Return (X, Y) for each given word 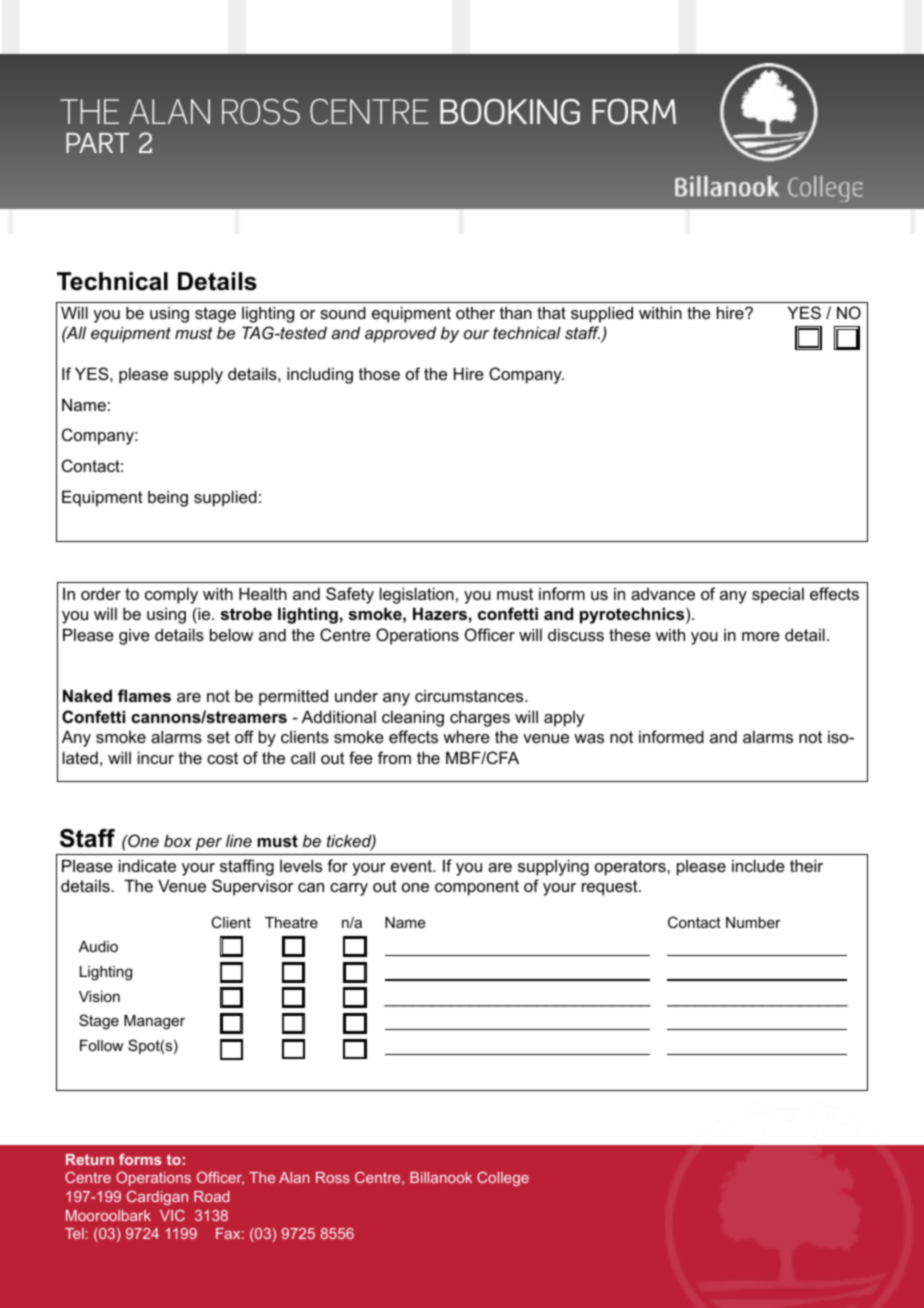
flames (144, 695)
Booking (510, 112)
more (761, 636)
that (551, 312)
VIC (172, 1215)
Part (97, 143)
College (503, 1179)
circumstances (470, 695)
